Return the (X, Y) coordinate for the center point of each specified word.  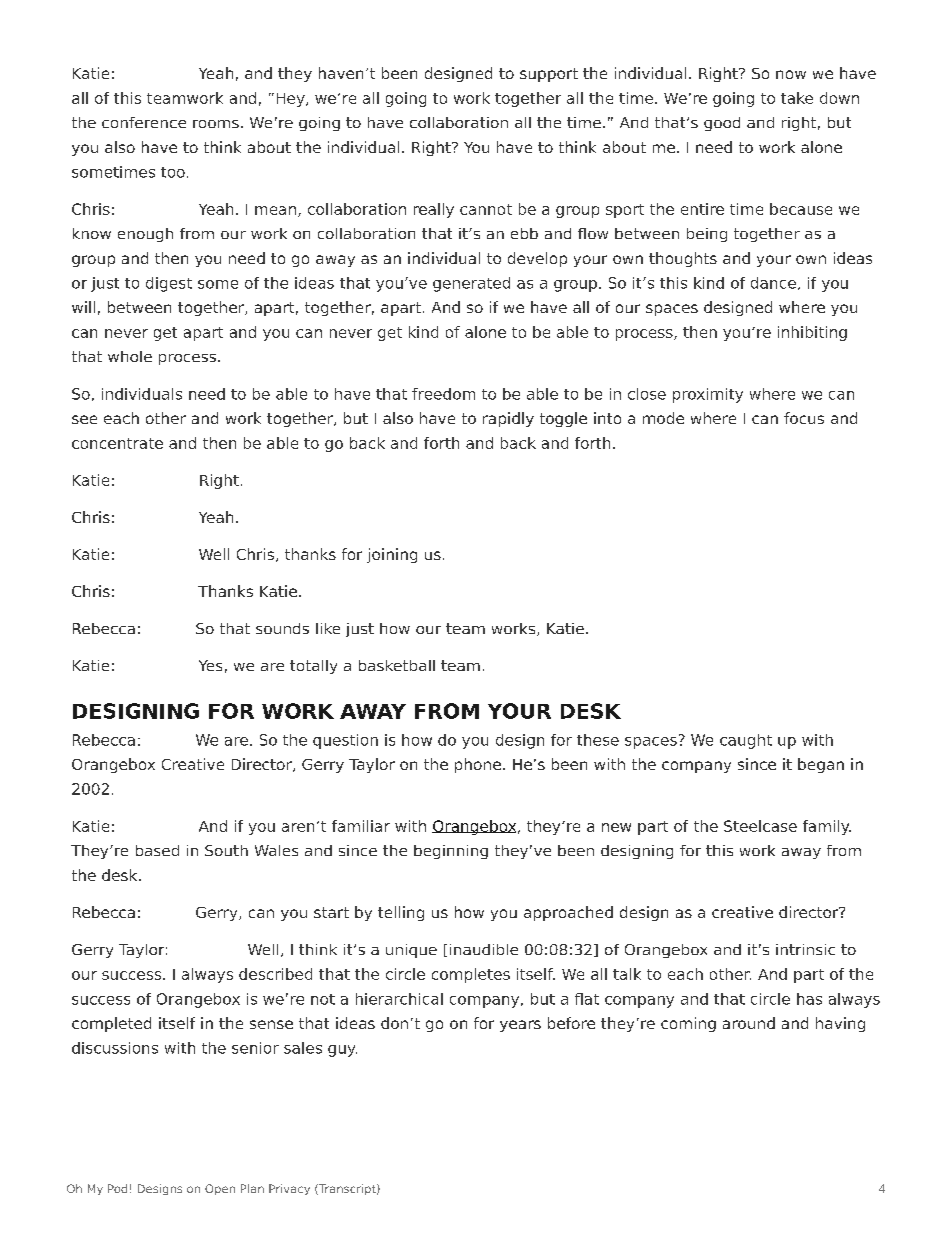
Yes (210, 665)
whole (130, 356)
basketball (397, 665)
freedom (443, 394)
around (749, 1023)
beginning (451, 852)
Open (220, 1189)
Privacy (289, 1189)
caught (746, 741)
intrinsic (805, 949)
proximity (708, 395)
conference (144, 122)
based (157, 850)
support (549, 75)
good (722, 124)
